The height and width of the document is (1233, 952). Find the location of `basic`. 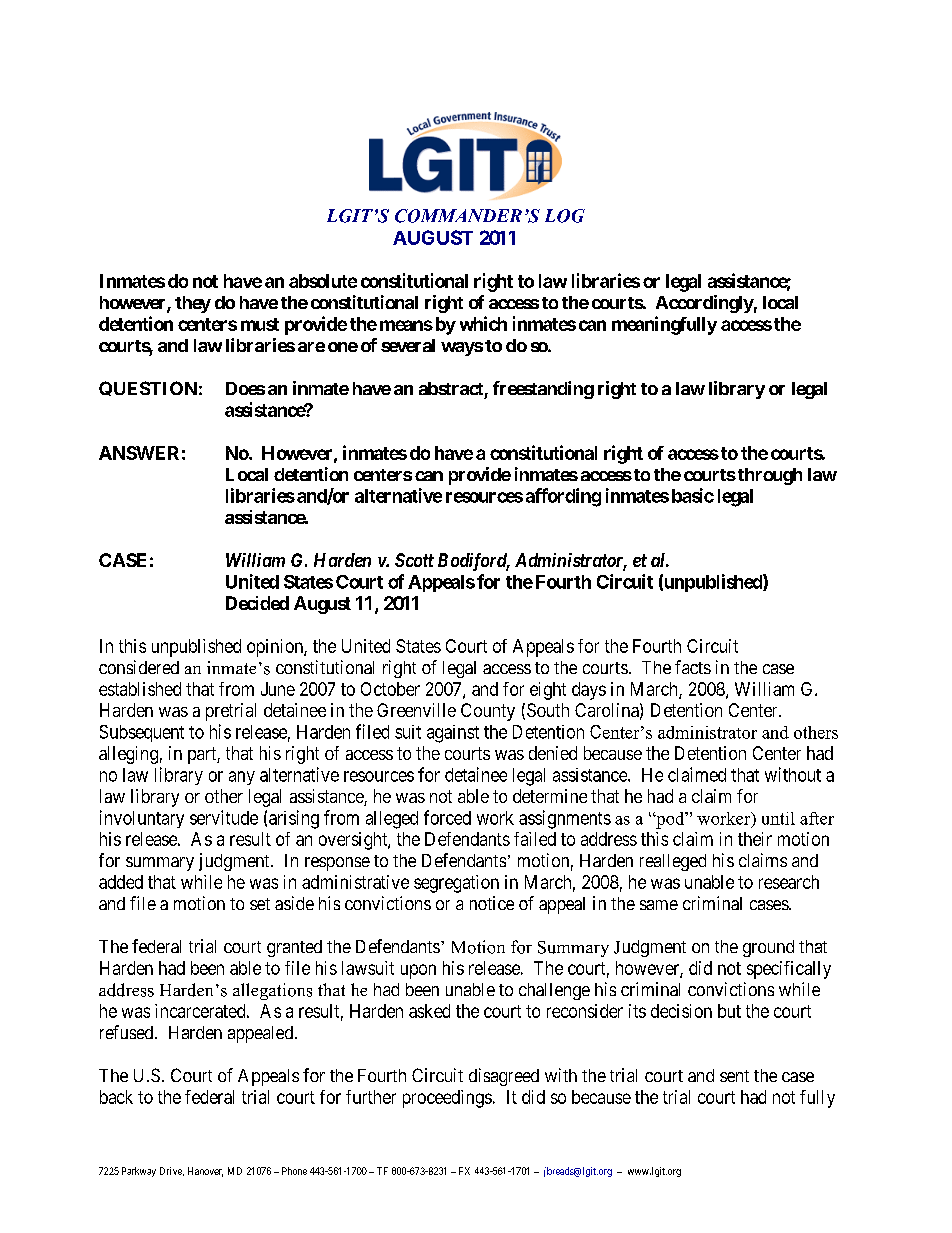

basic is located at coordinates (693, 495).
